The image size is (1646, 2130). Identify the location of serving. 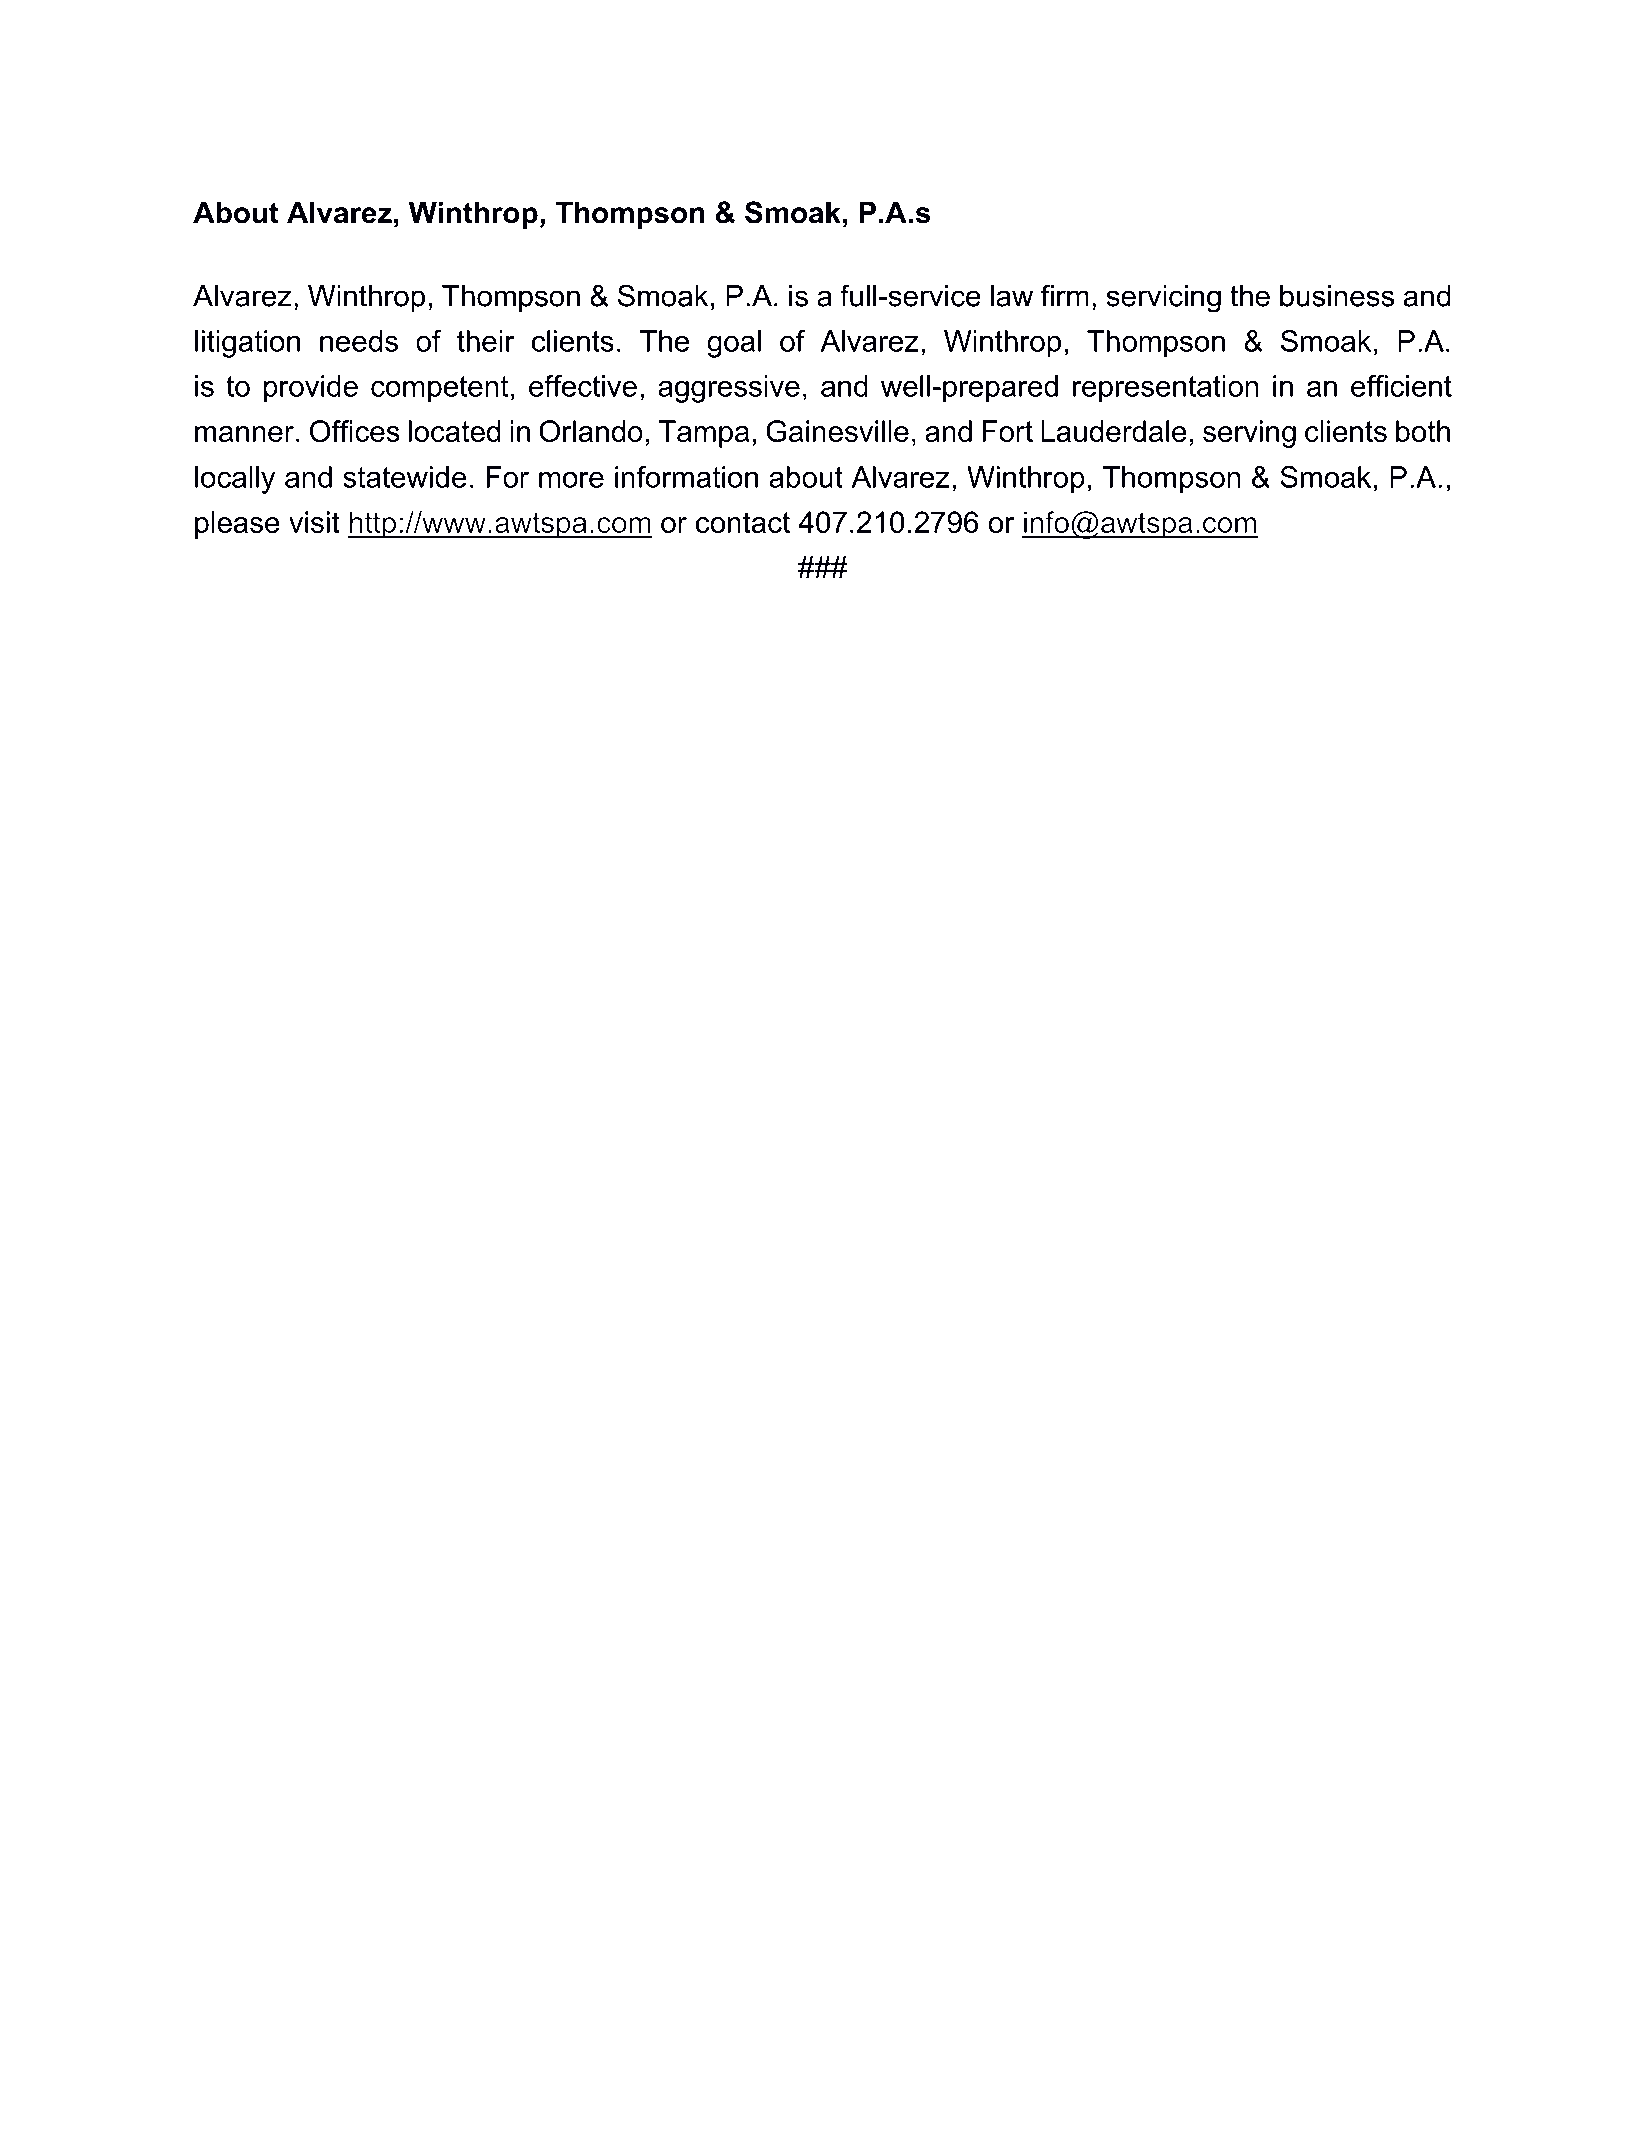
(1249, 434).
